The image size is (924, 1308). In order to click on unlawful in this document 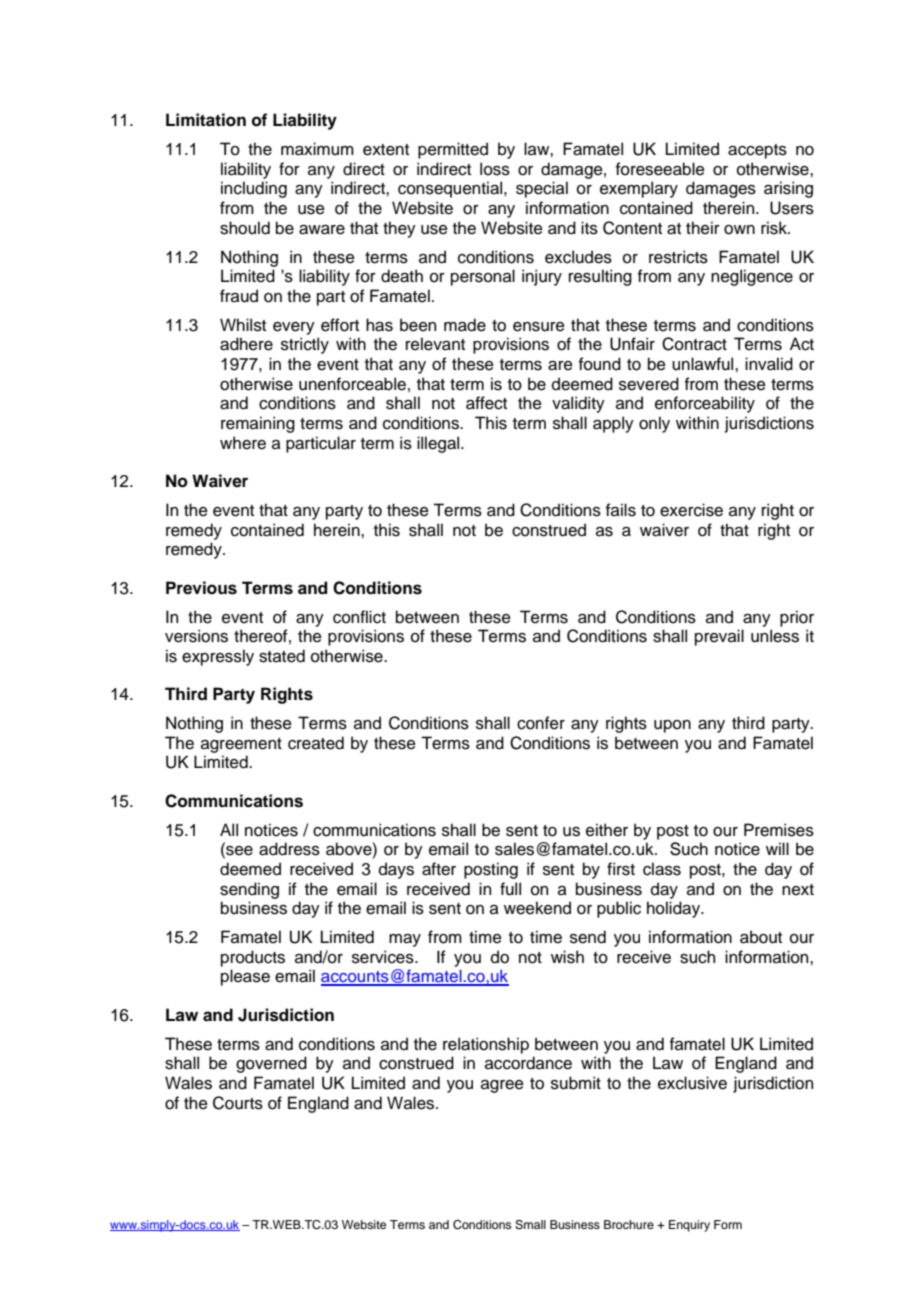, I will do `click(704, 364)`.
